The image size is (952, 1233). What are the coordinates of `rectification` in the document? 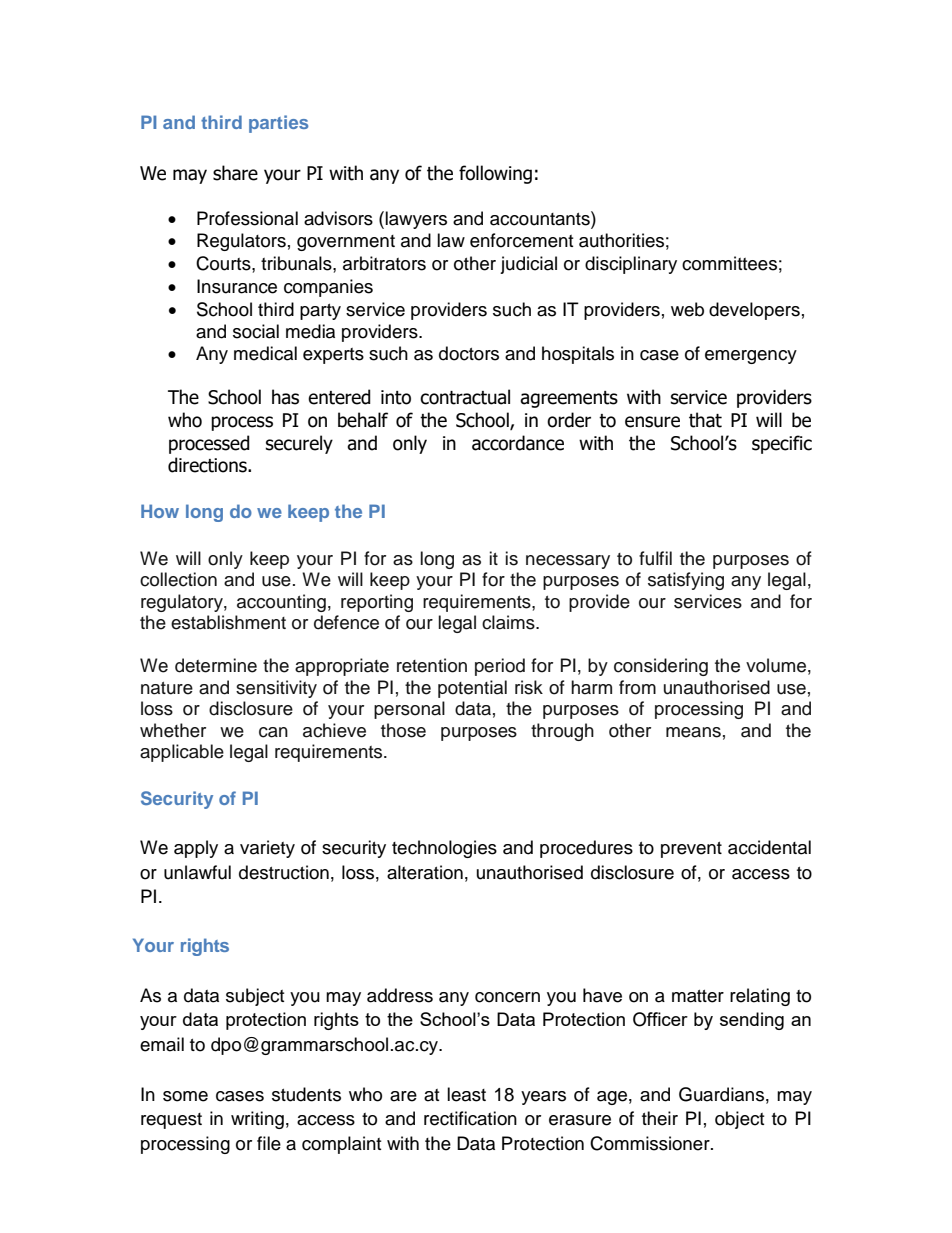 It's located at (470, 1118).
